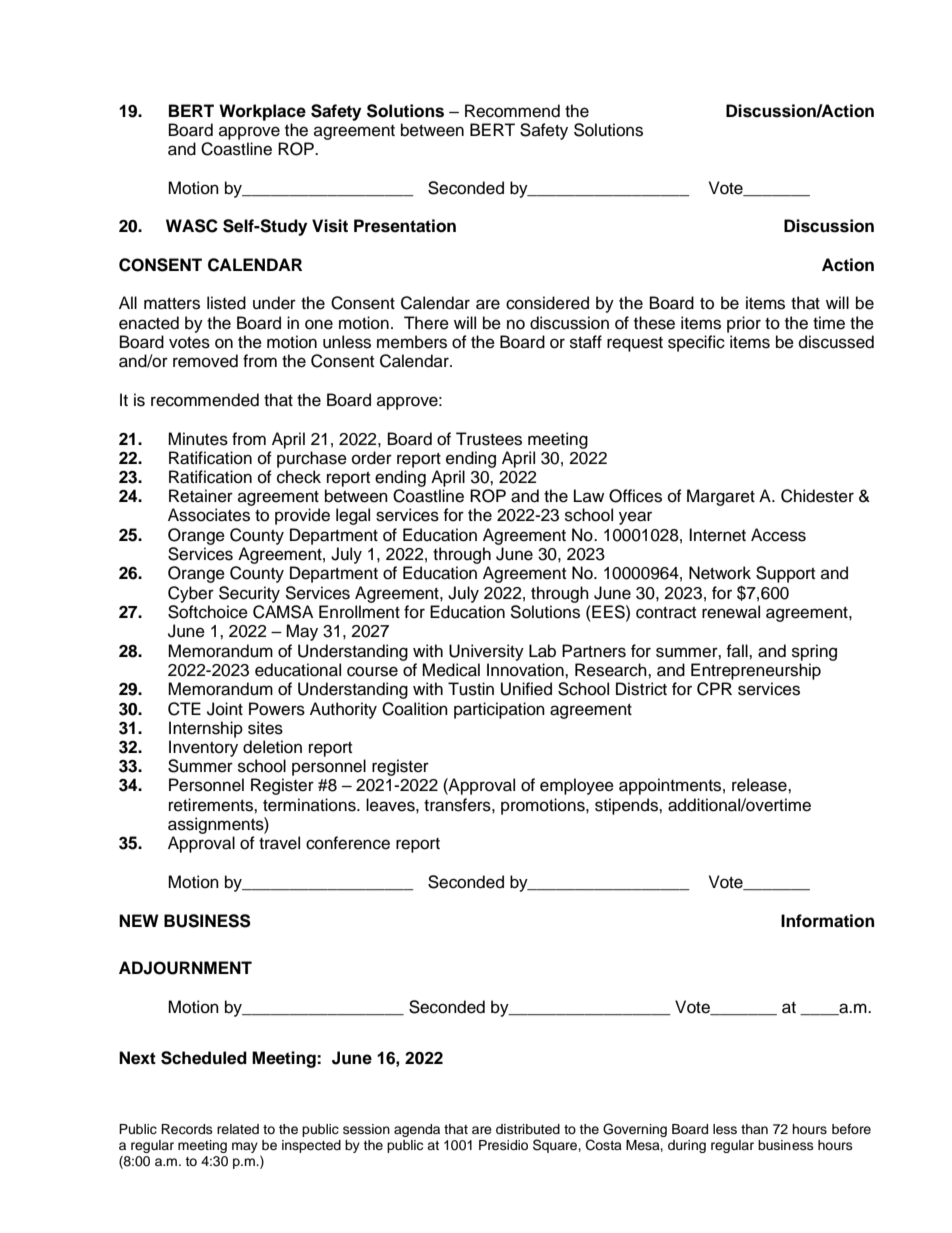 Image resolution: width=952 pixels, height=1233 pixels. What do you see at coordinates (744, 324) in the screenshot?
I see `prior` at bounding box center [744, 324].
